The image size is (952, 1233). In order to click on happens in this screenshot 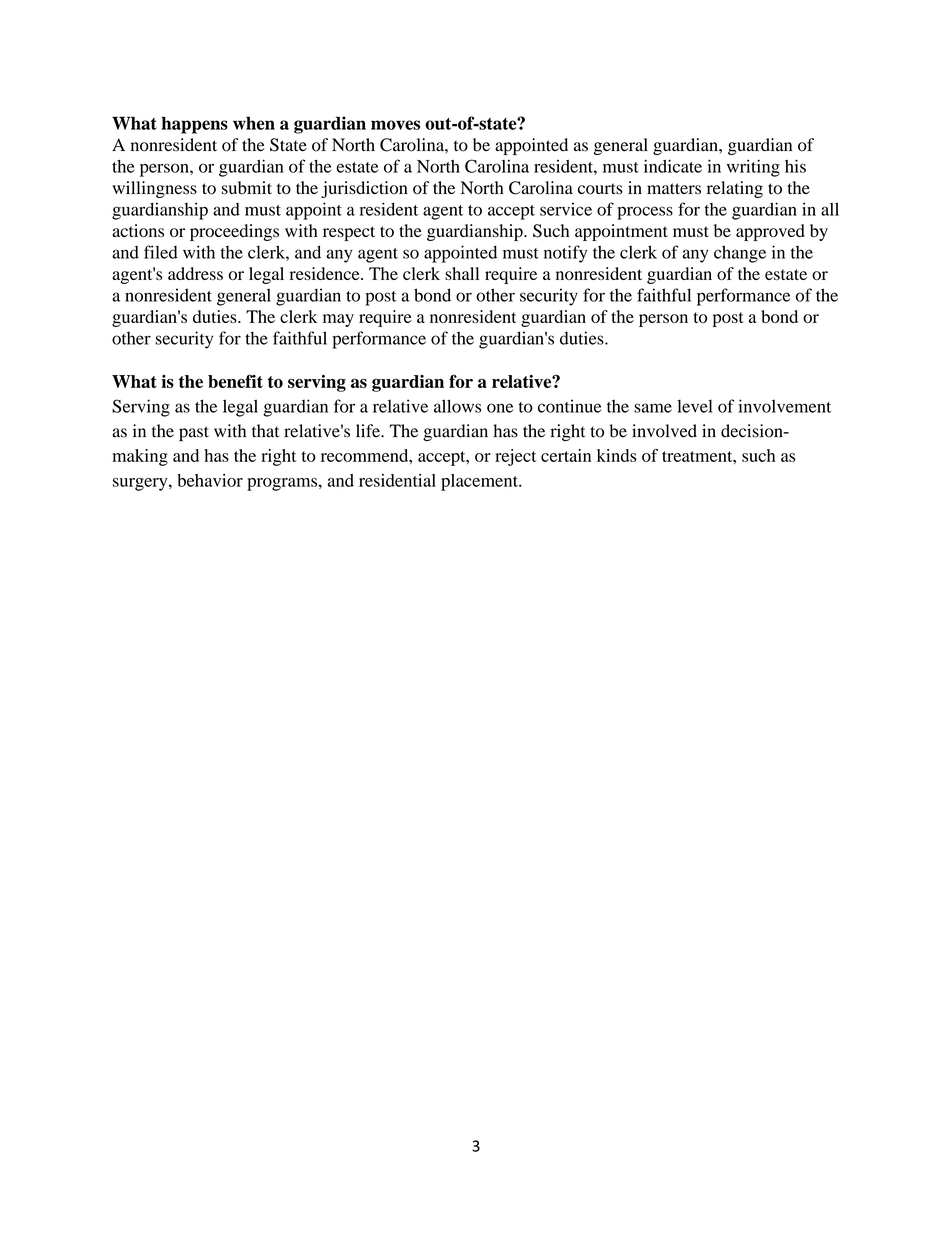, I will do `click(195, 125)`.
